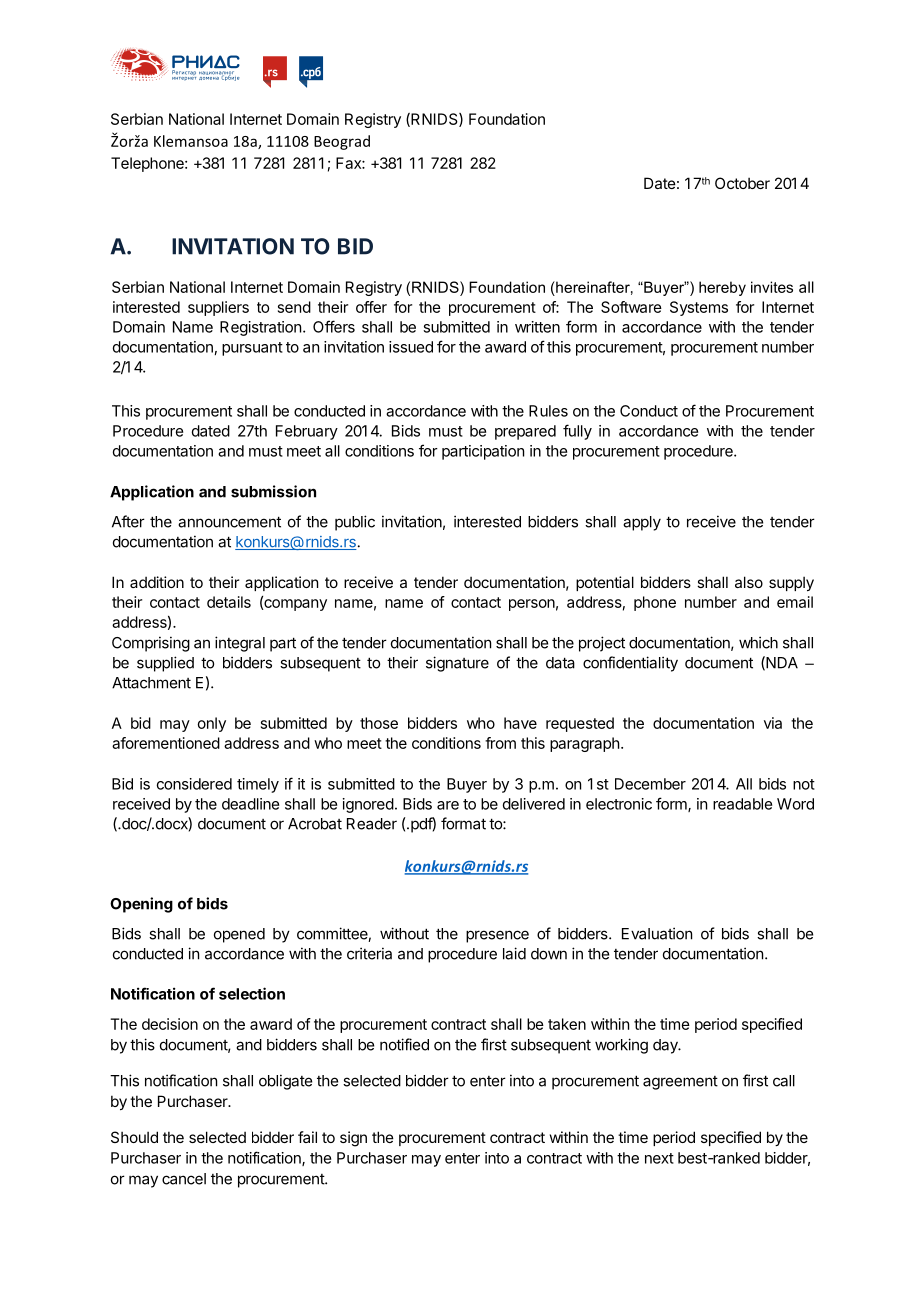 This document has width=924, height=1308. Describe the element at coordinates (742, 183) in the document. I see `October` at that location.
